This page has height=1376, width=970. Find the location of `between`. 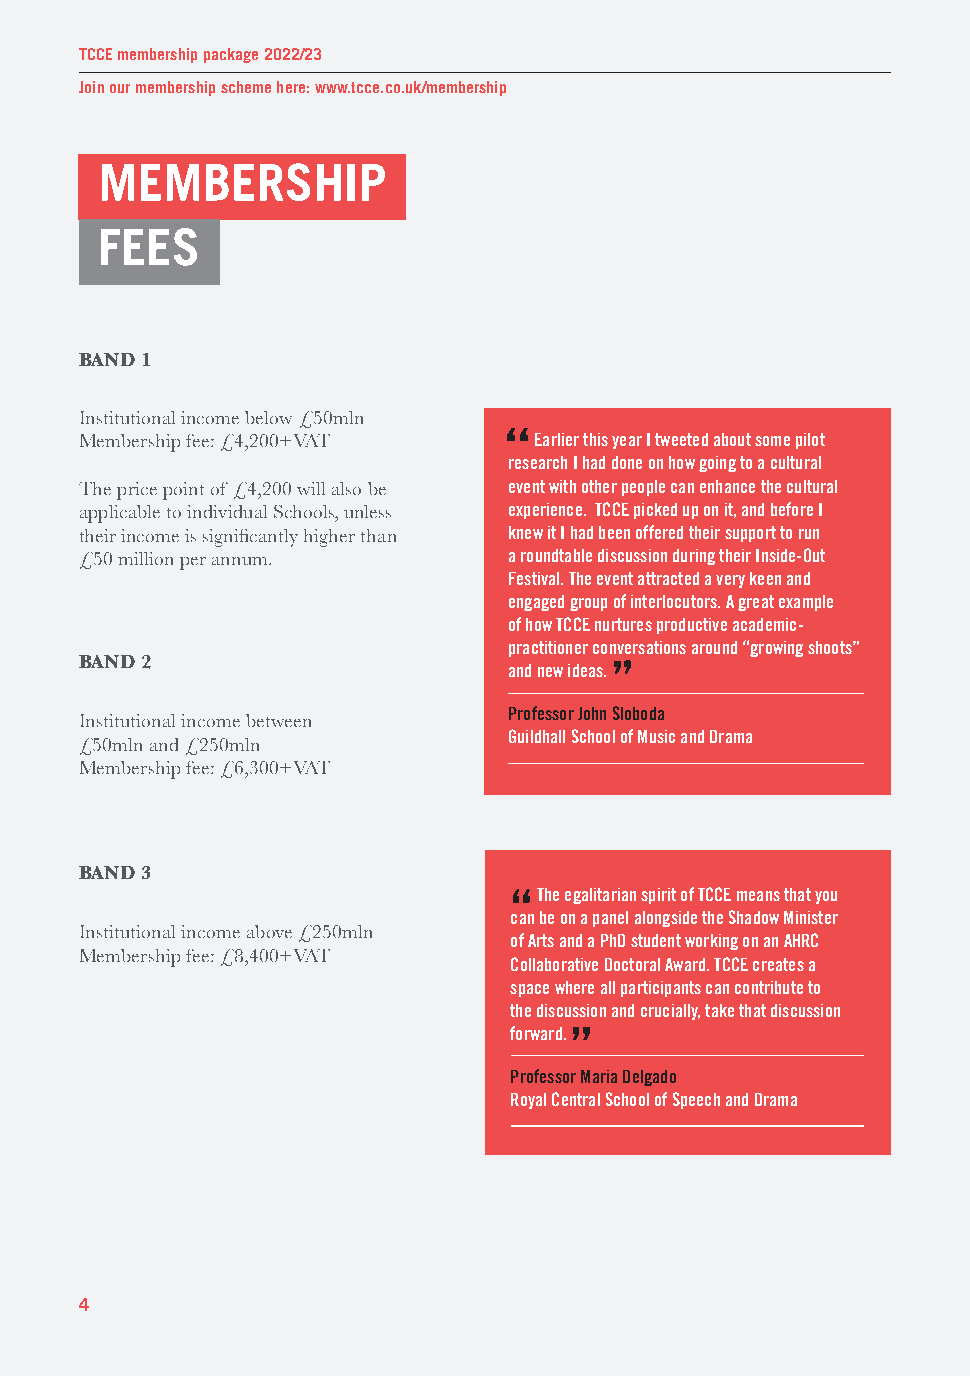

between is located at coordinates (278, 720).
